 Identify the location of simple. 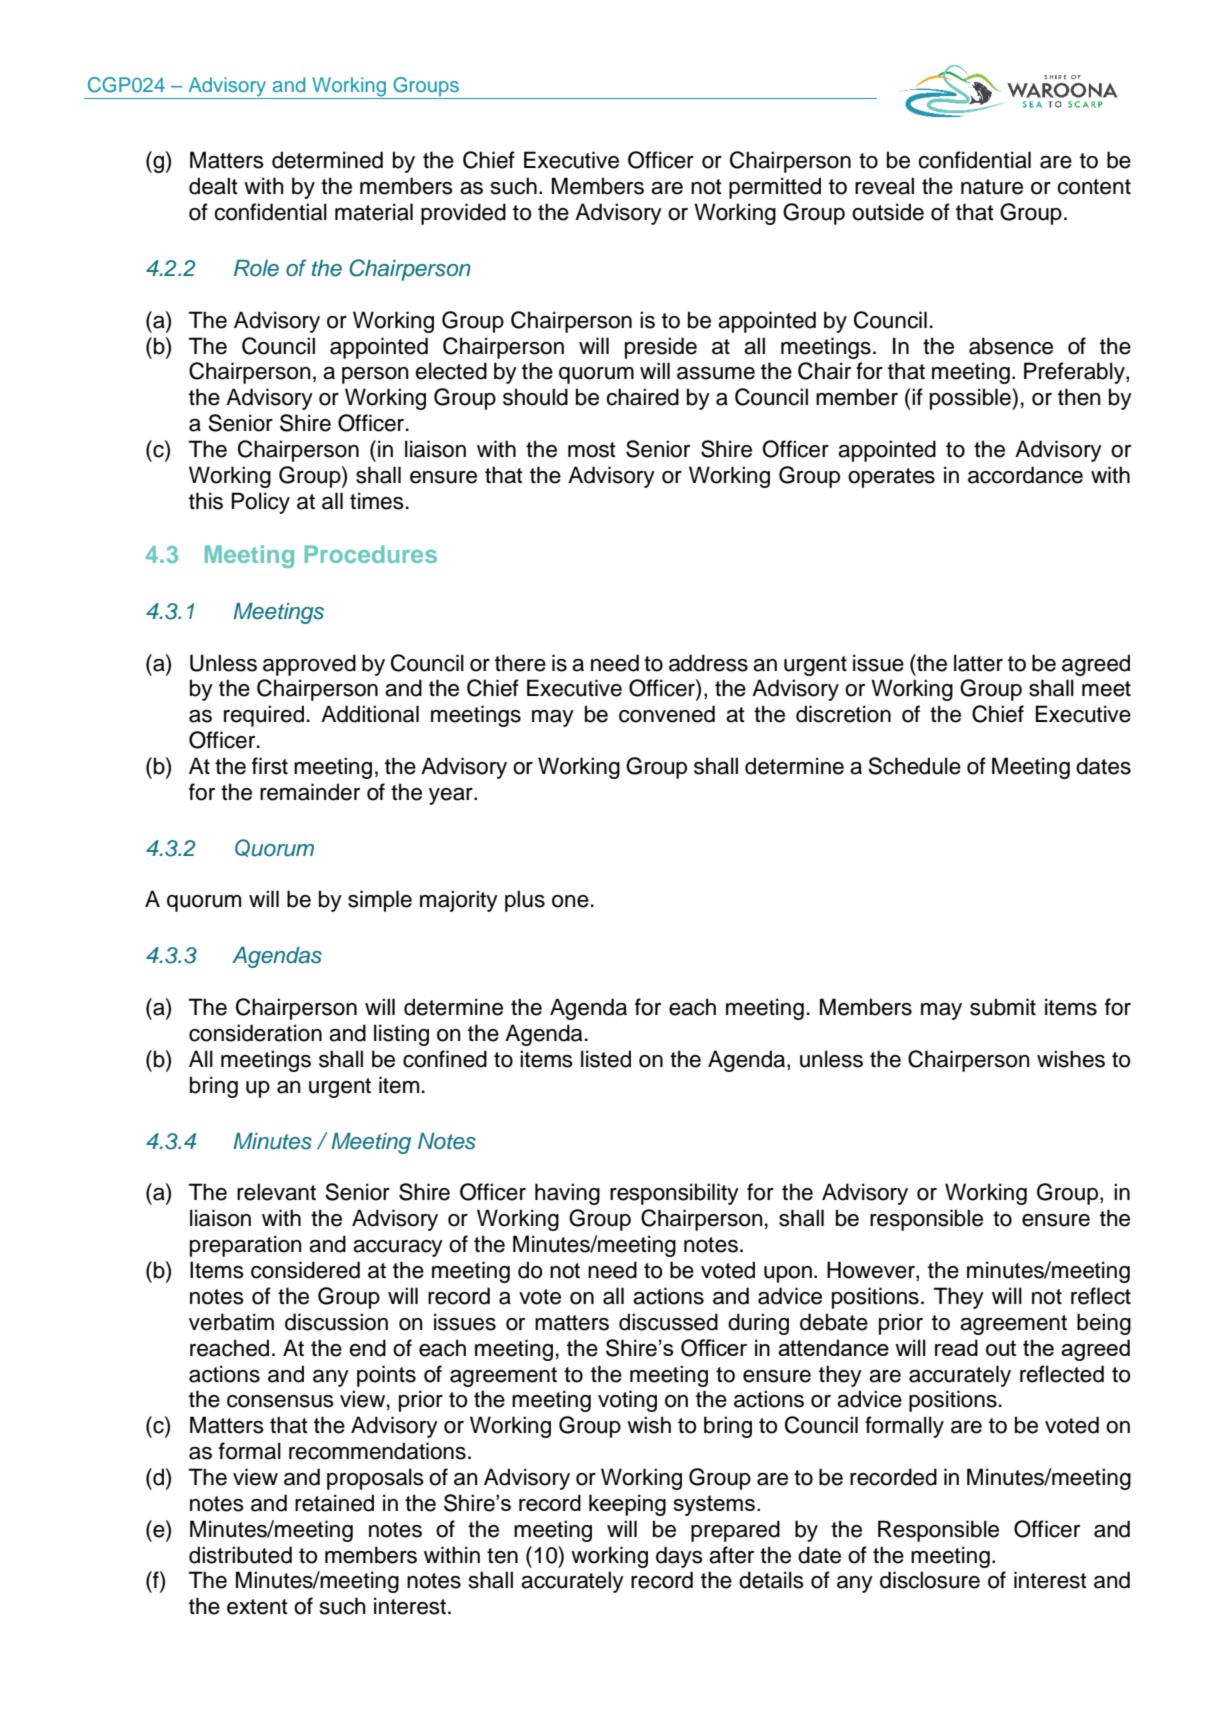
(380, 901).
